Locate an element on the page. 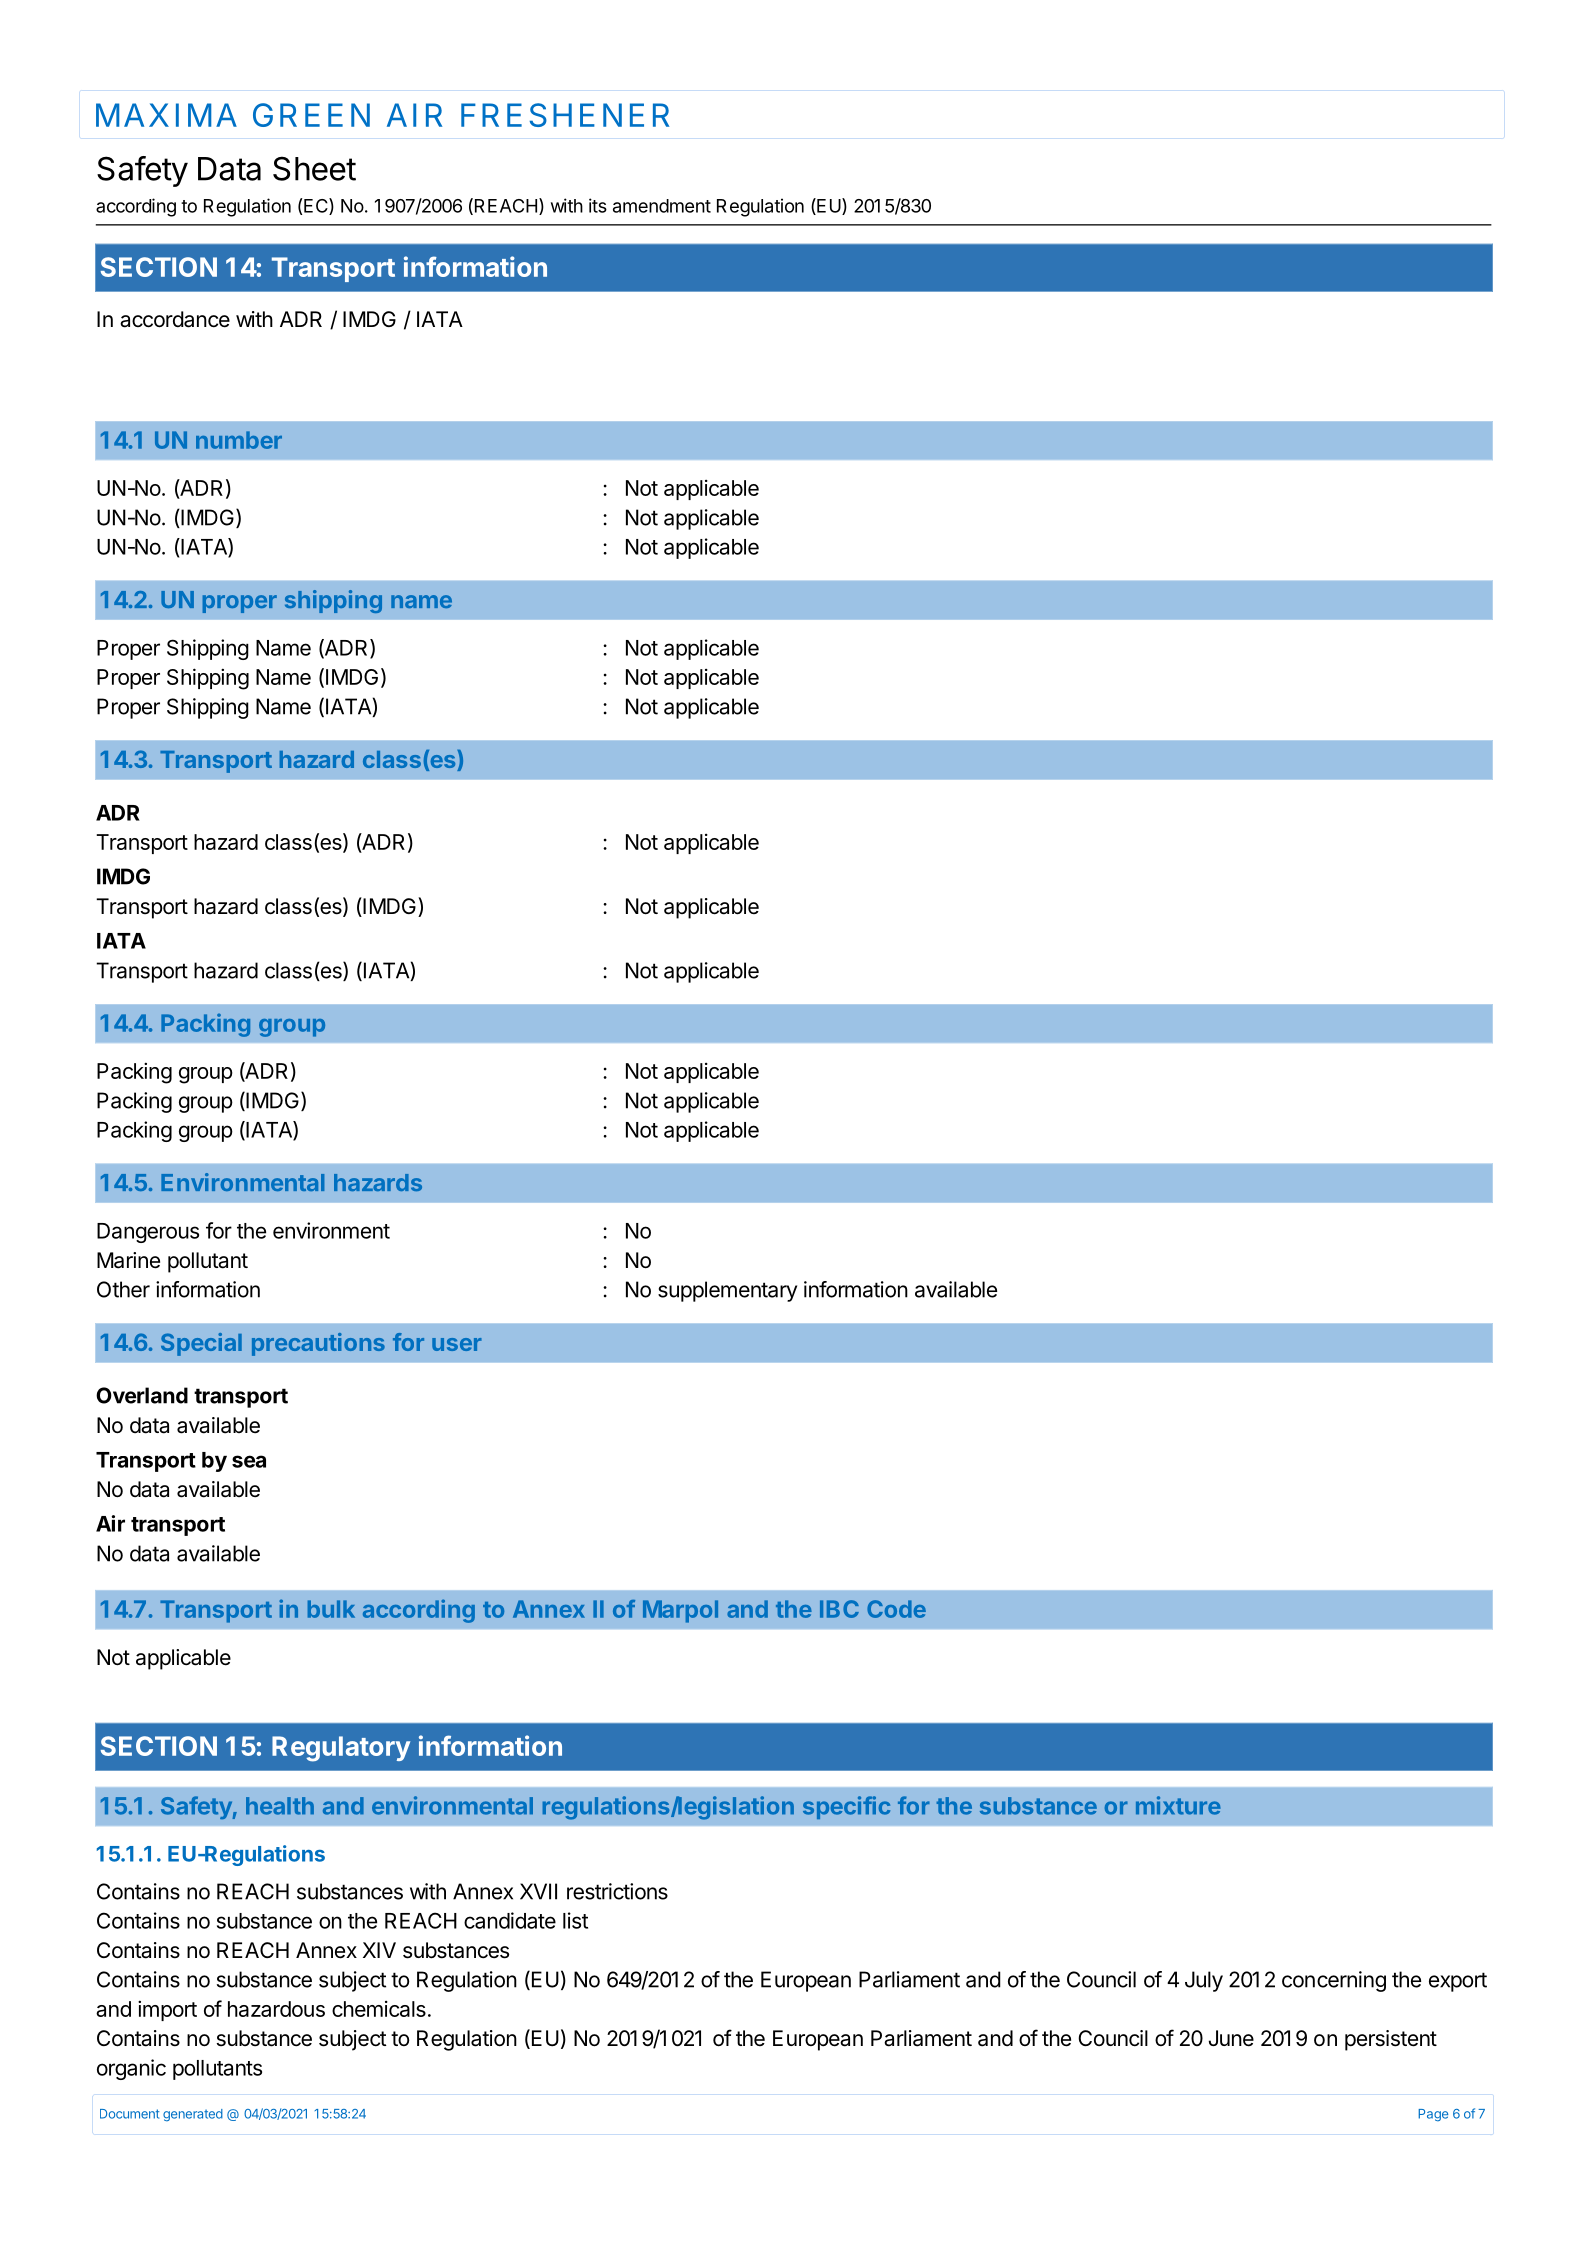 The width and height of the image is (1584, 2241). Dangerous is located at coordinates (148, 1233).
